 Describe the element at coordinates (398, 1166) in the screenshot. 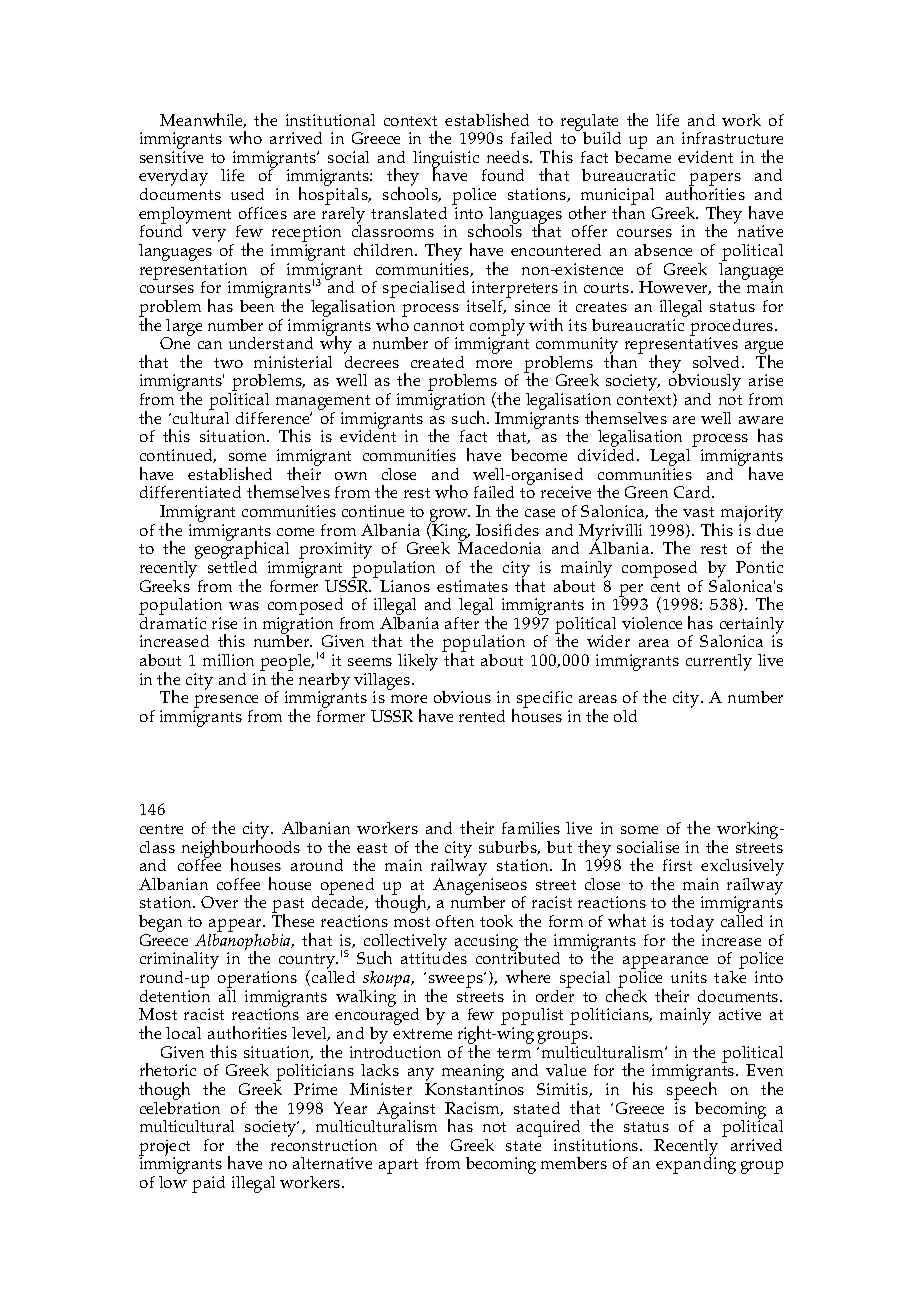

I see `apart` at that location.
